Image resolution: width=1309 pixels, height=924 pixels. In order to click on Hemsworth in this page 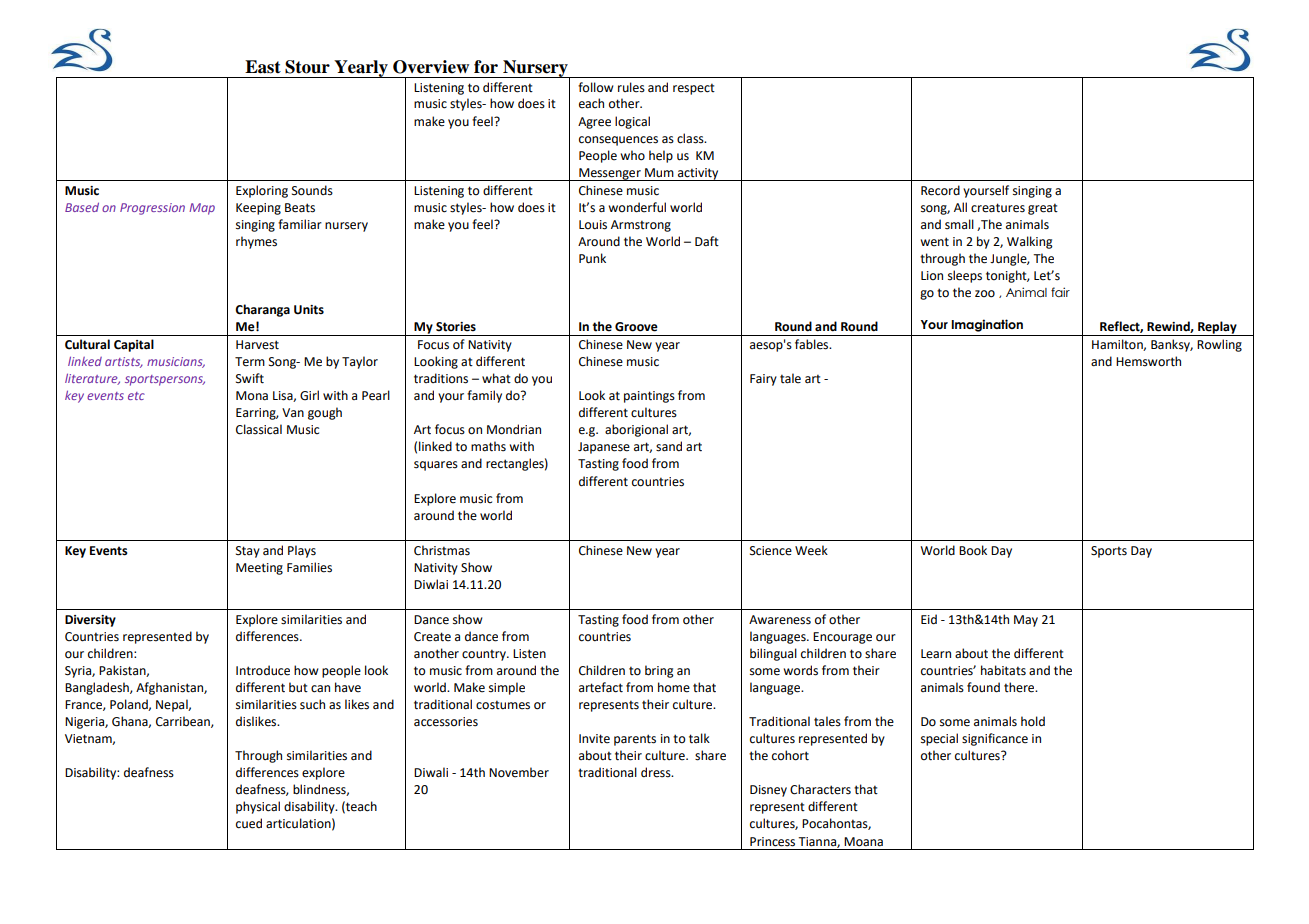, I will do `click(1148, 361)`.
